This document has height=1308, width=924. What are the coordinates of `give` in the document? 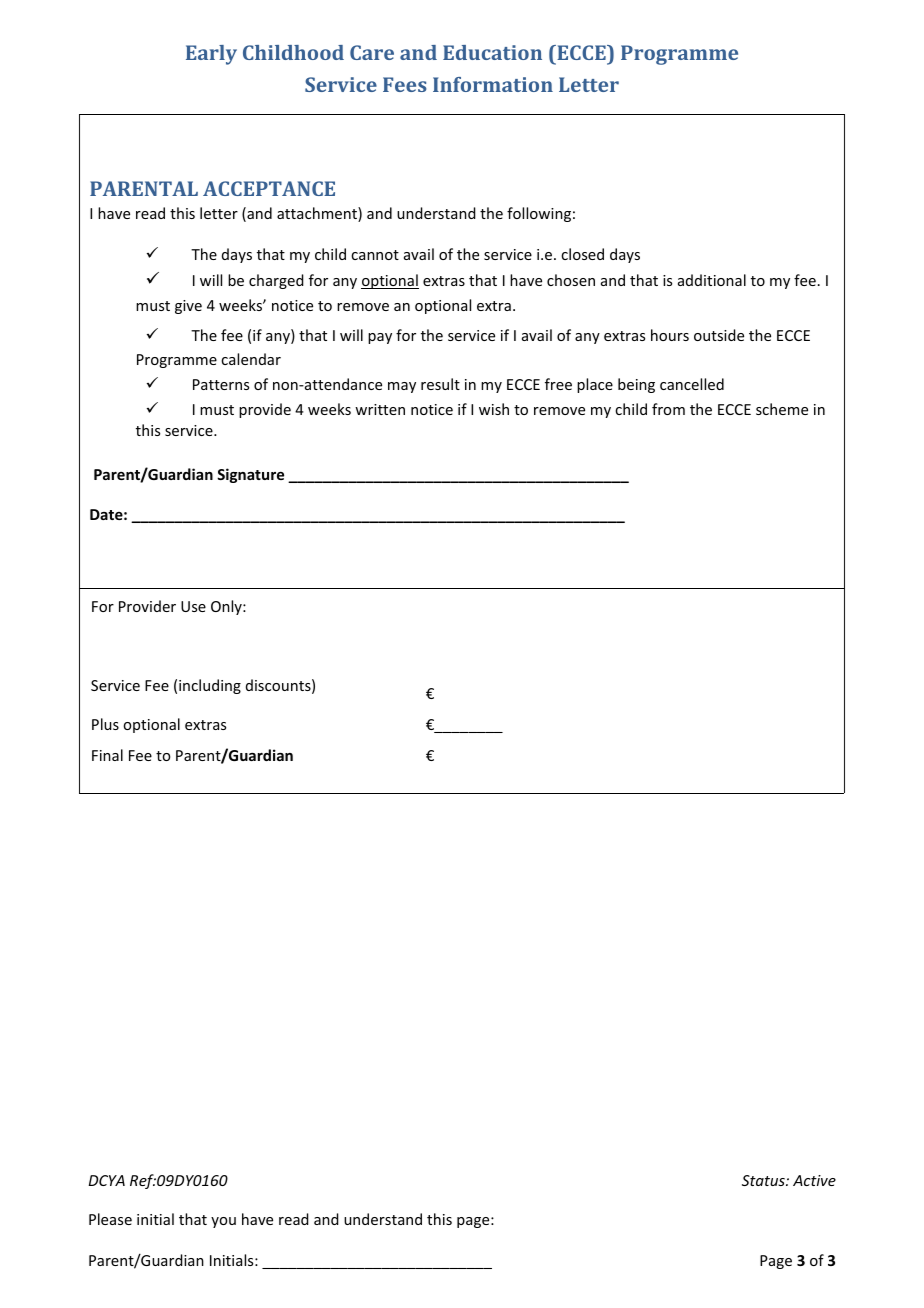 It's located at (188, 307).
